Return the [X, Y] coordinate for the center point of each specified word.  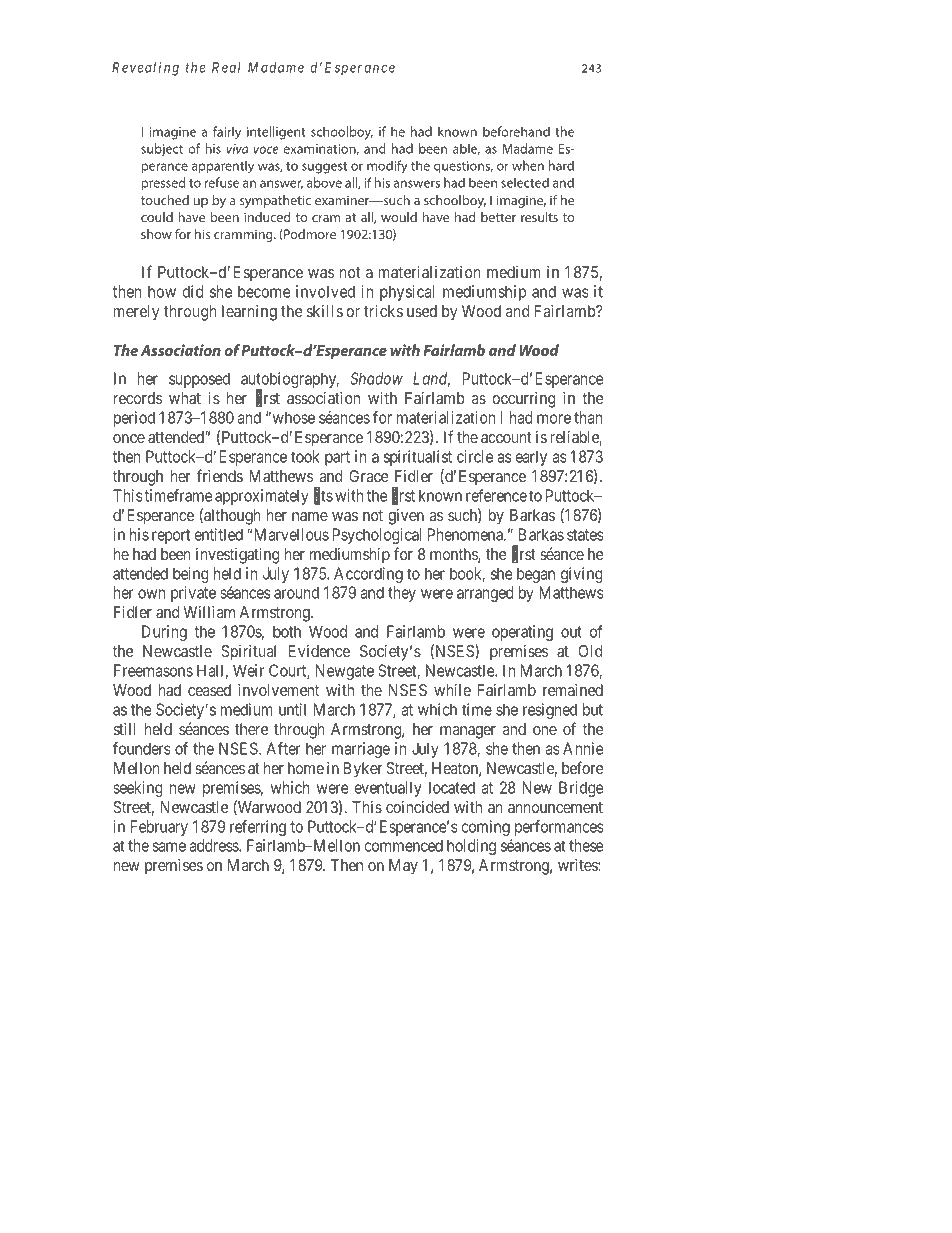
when [528, 165]
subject [162, 150]
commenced [403, 845]
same [169, 847]
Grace [369, 476]
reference [496, 495]
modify [387, 167]
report [171, 536]
